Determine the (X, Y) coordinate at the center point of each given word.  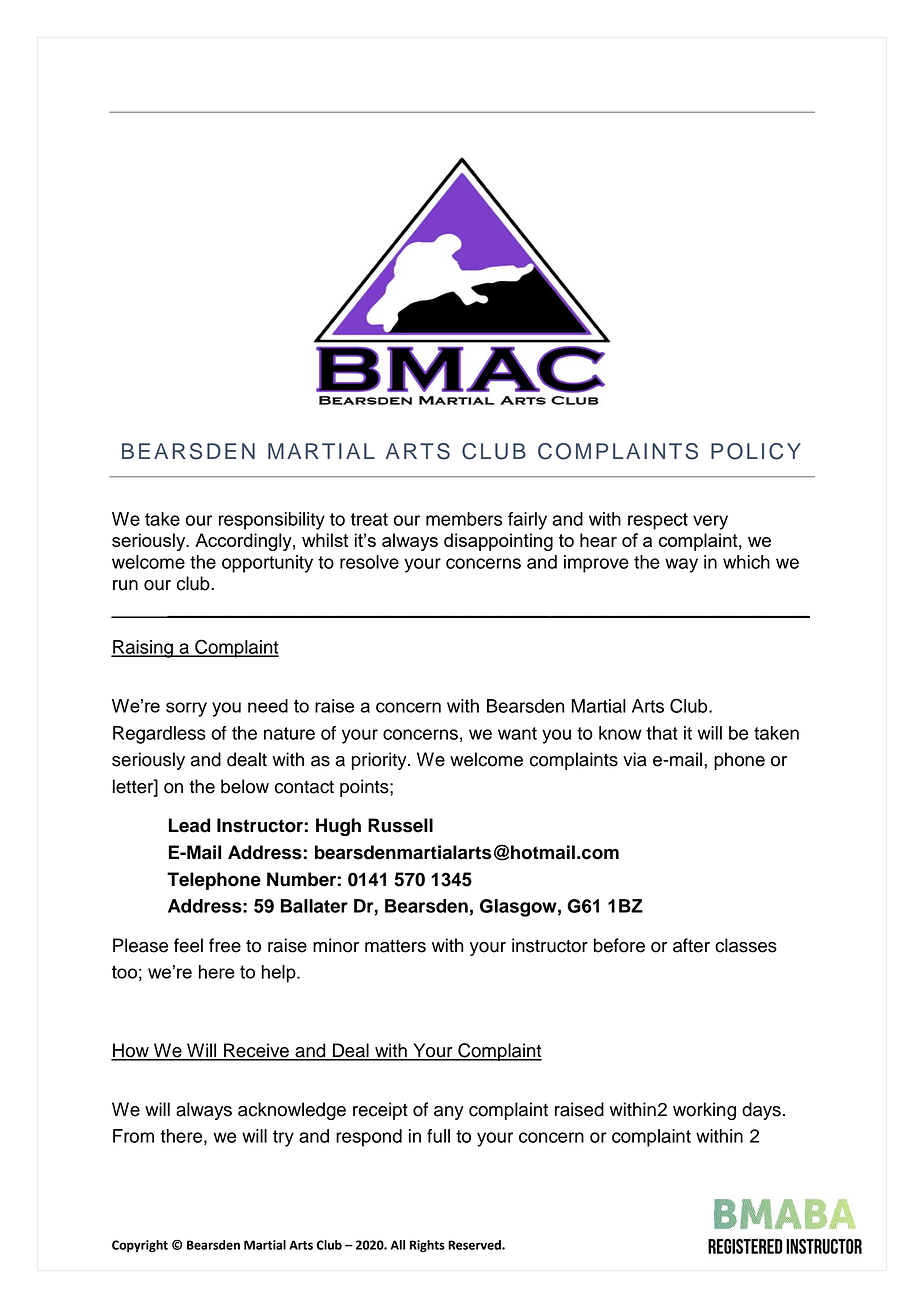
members (464, 519)
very (710, 522)
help (280, 974)
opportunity (267, 564)
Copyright (140, 1246)
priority (380, 761)
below (245, 786)
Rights (427, 1246)
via (635, 759)
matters (395, 946)
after (691, 945)
